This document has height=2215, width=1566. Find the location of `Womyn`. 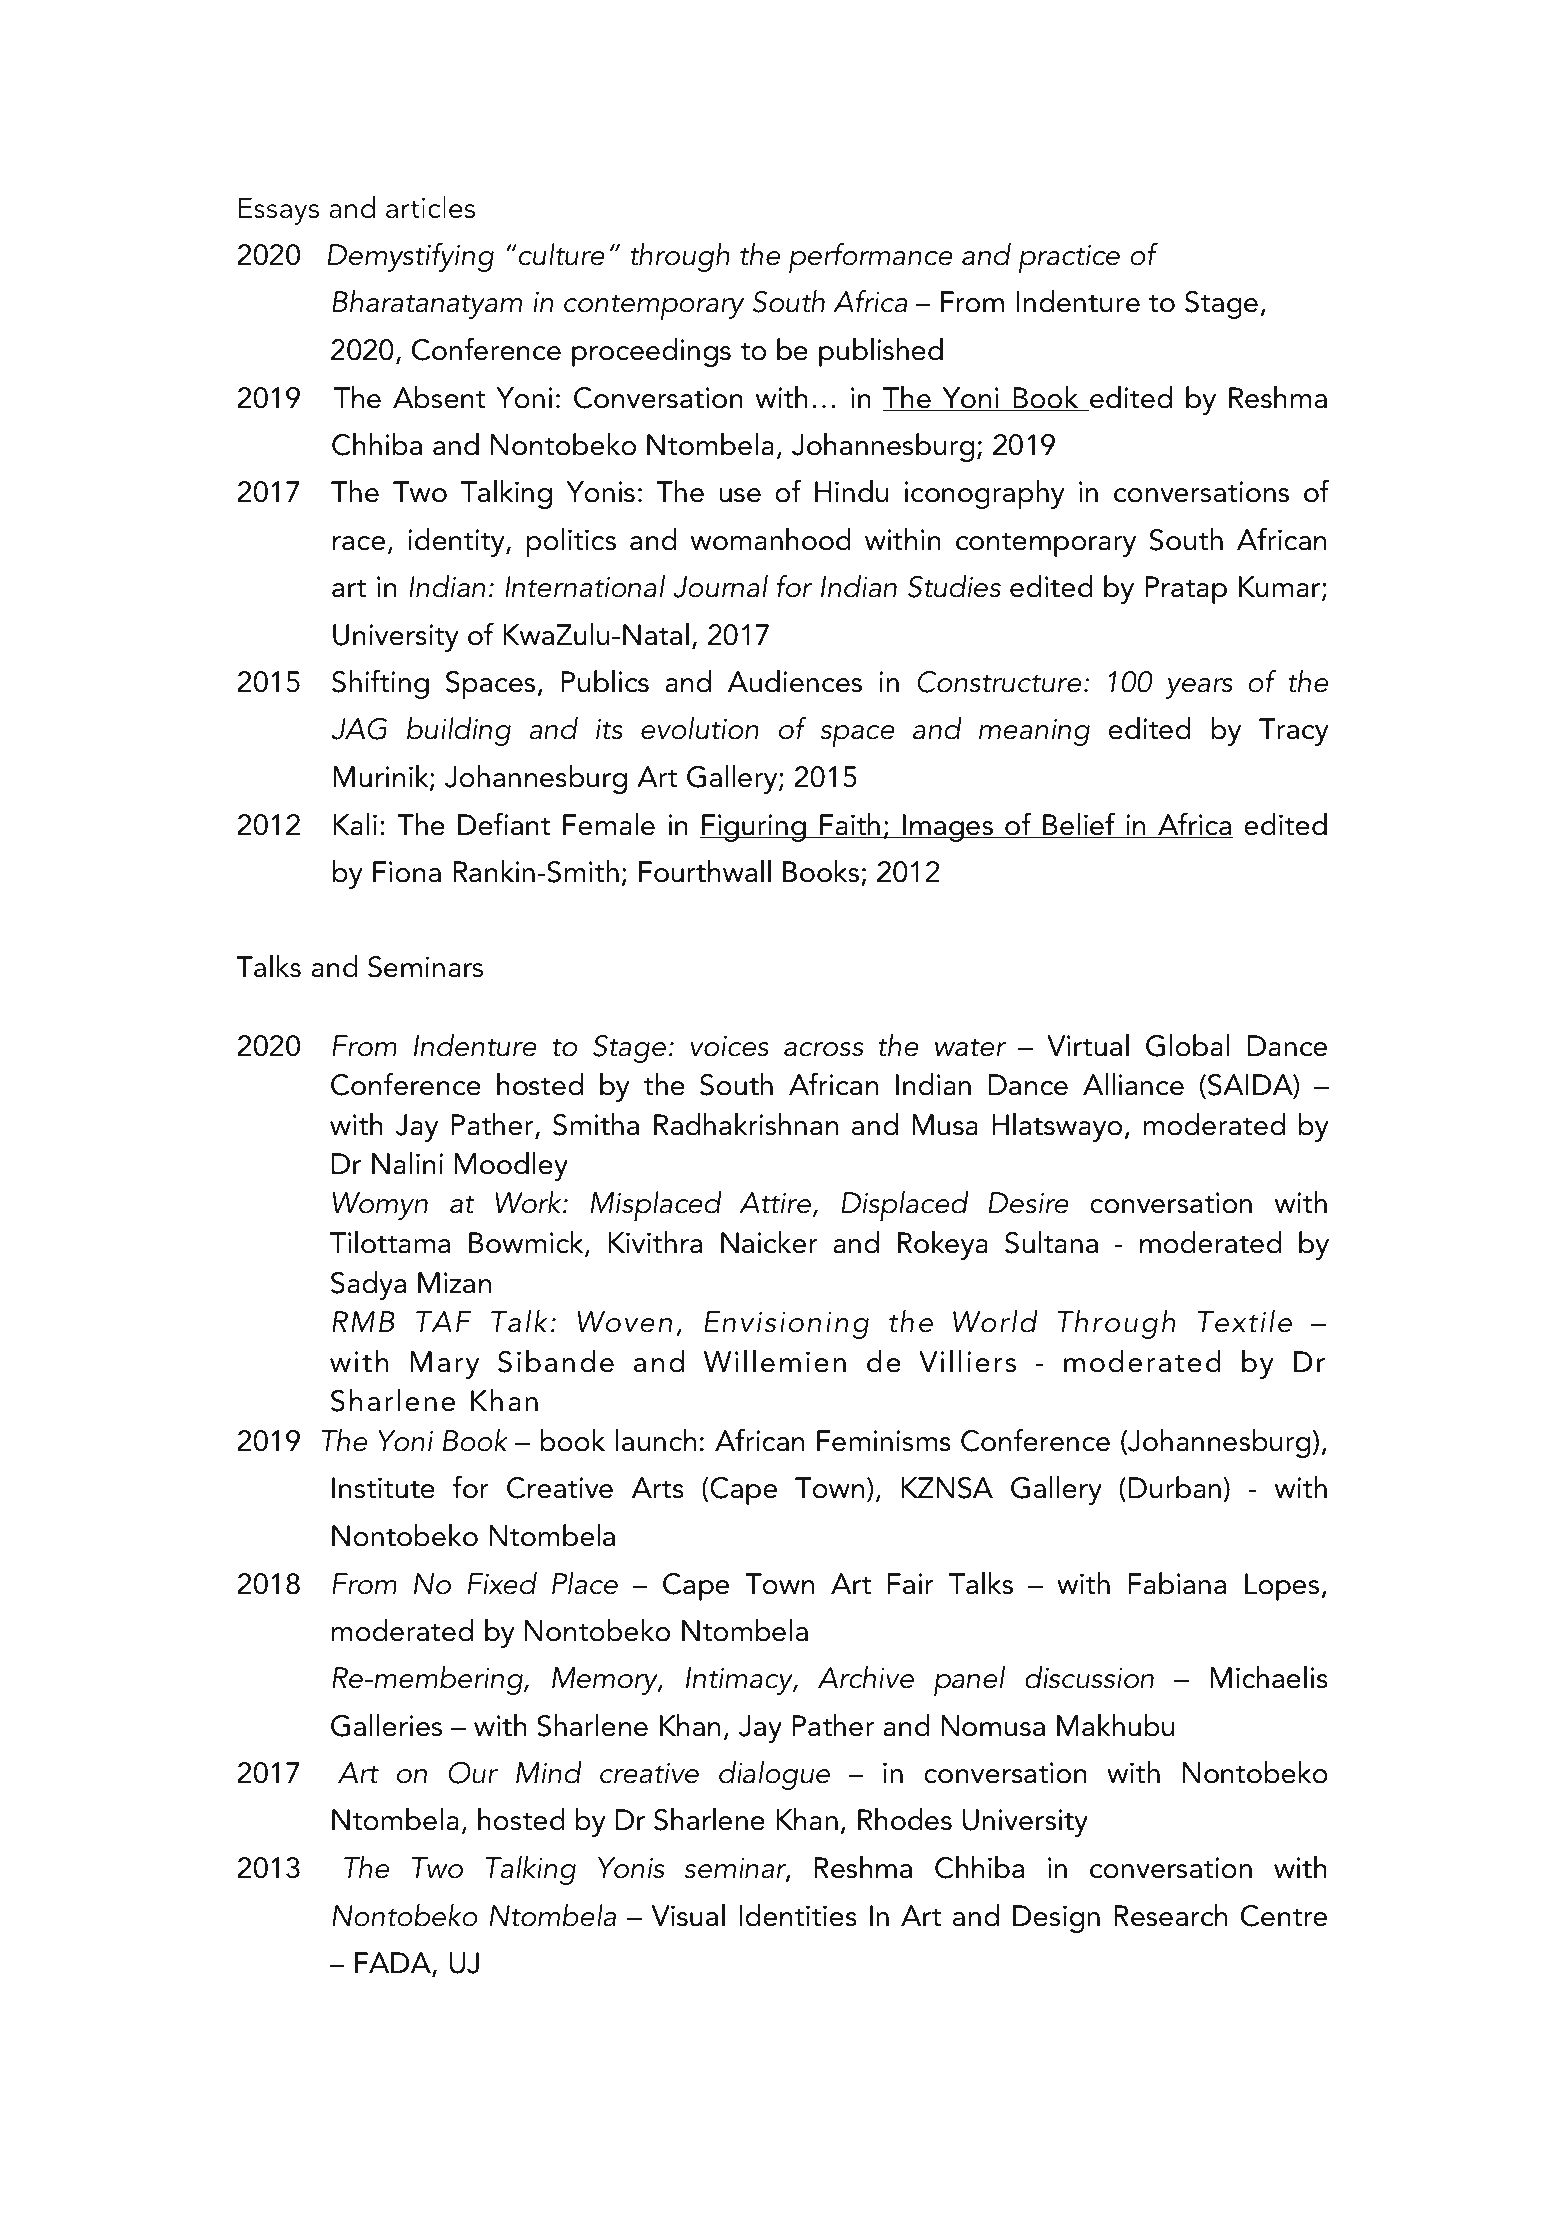

Womyn is located at coordinates (380, 1206).
